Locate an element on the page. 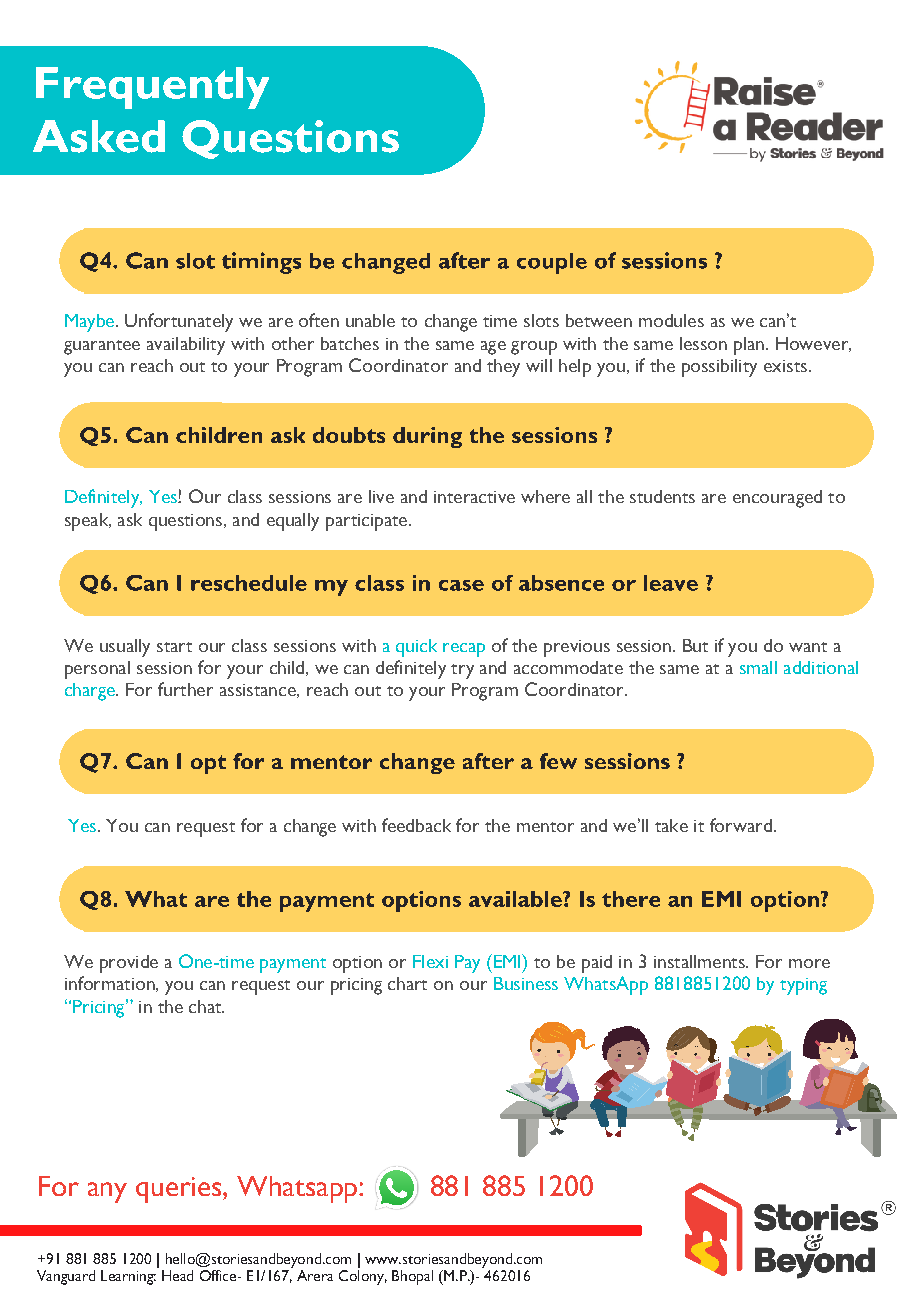 The image size is (924, 1308). feedback is located at coordinates (416, 825).
